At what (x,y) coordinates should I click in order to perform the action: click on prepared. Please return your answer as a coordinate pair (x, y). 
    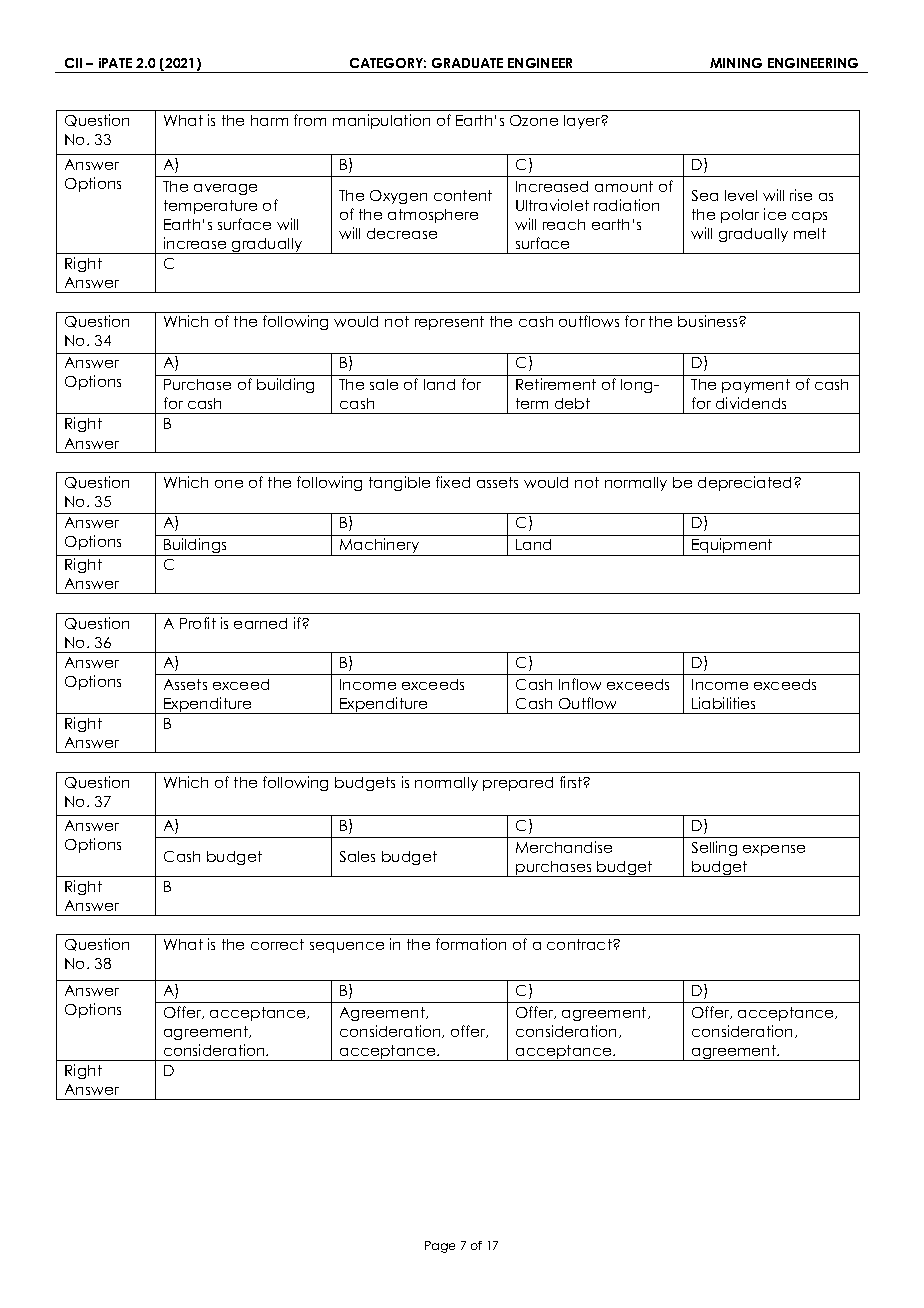
    Looking at the image, I should click on (518, 784).
